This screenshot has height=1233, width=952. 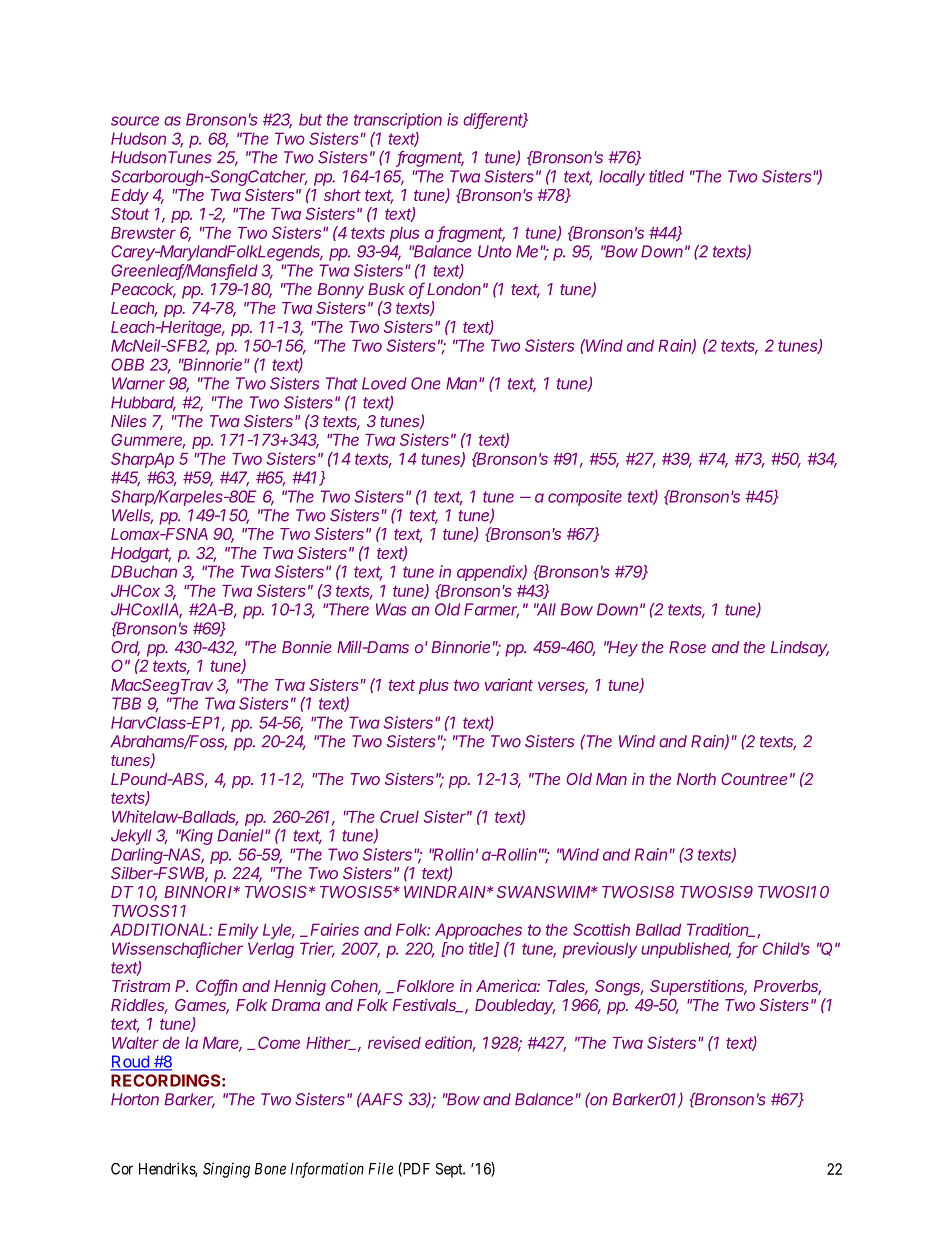 What do you see at coordinates (686, 950) in the screenshot?
I see `unpublished` at bounding box center [686, 950].
